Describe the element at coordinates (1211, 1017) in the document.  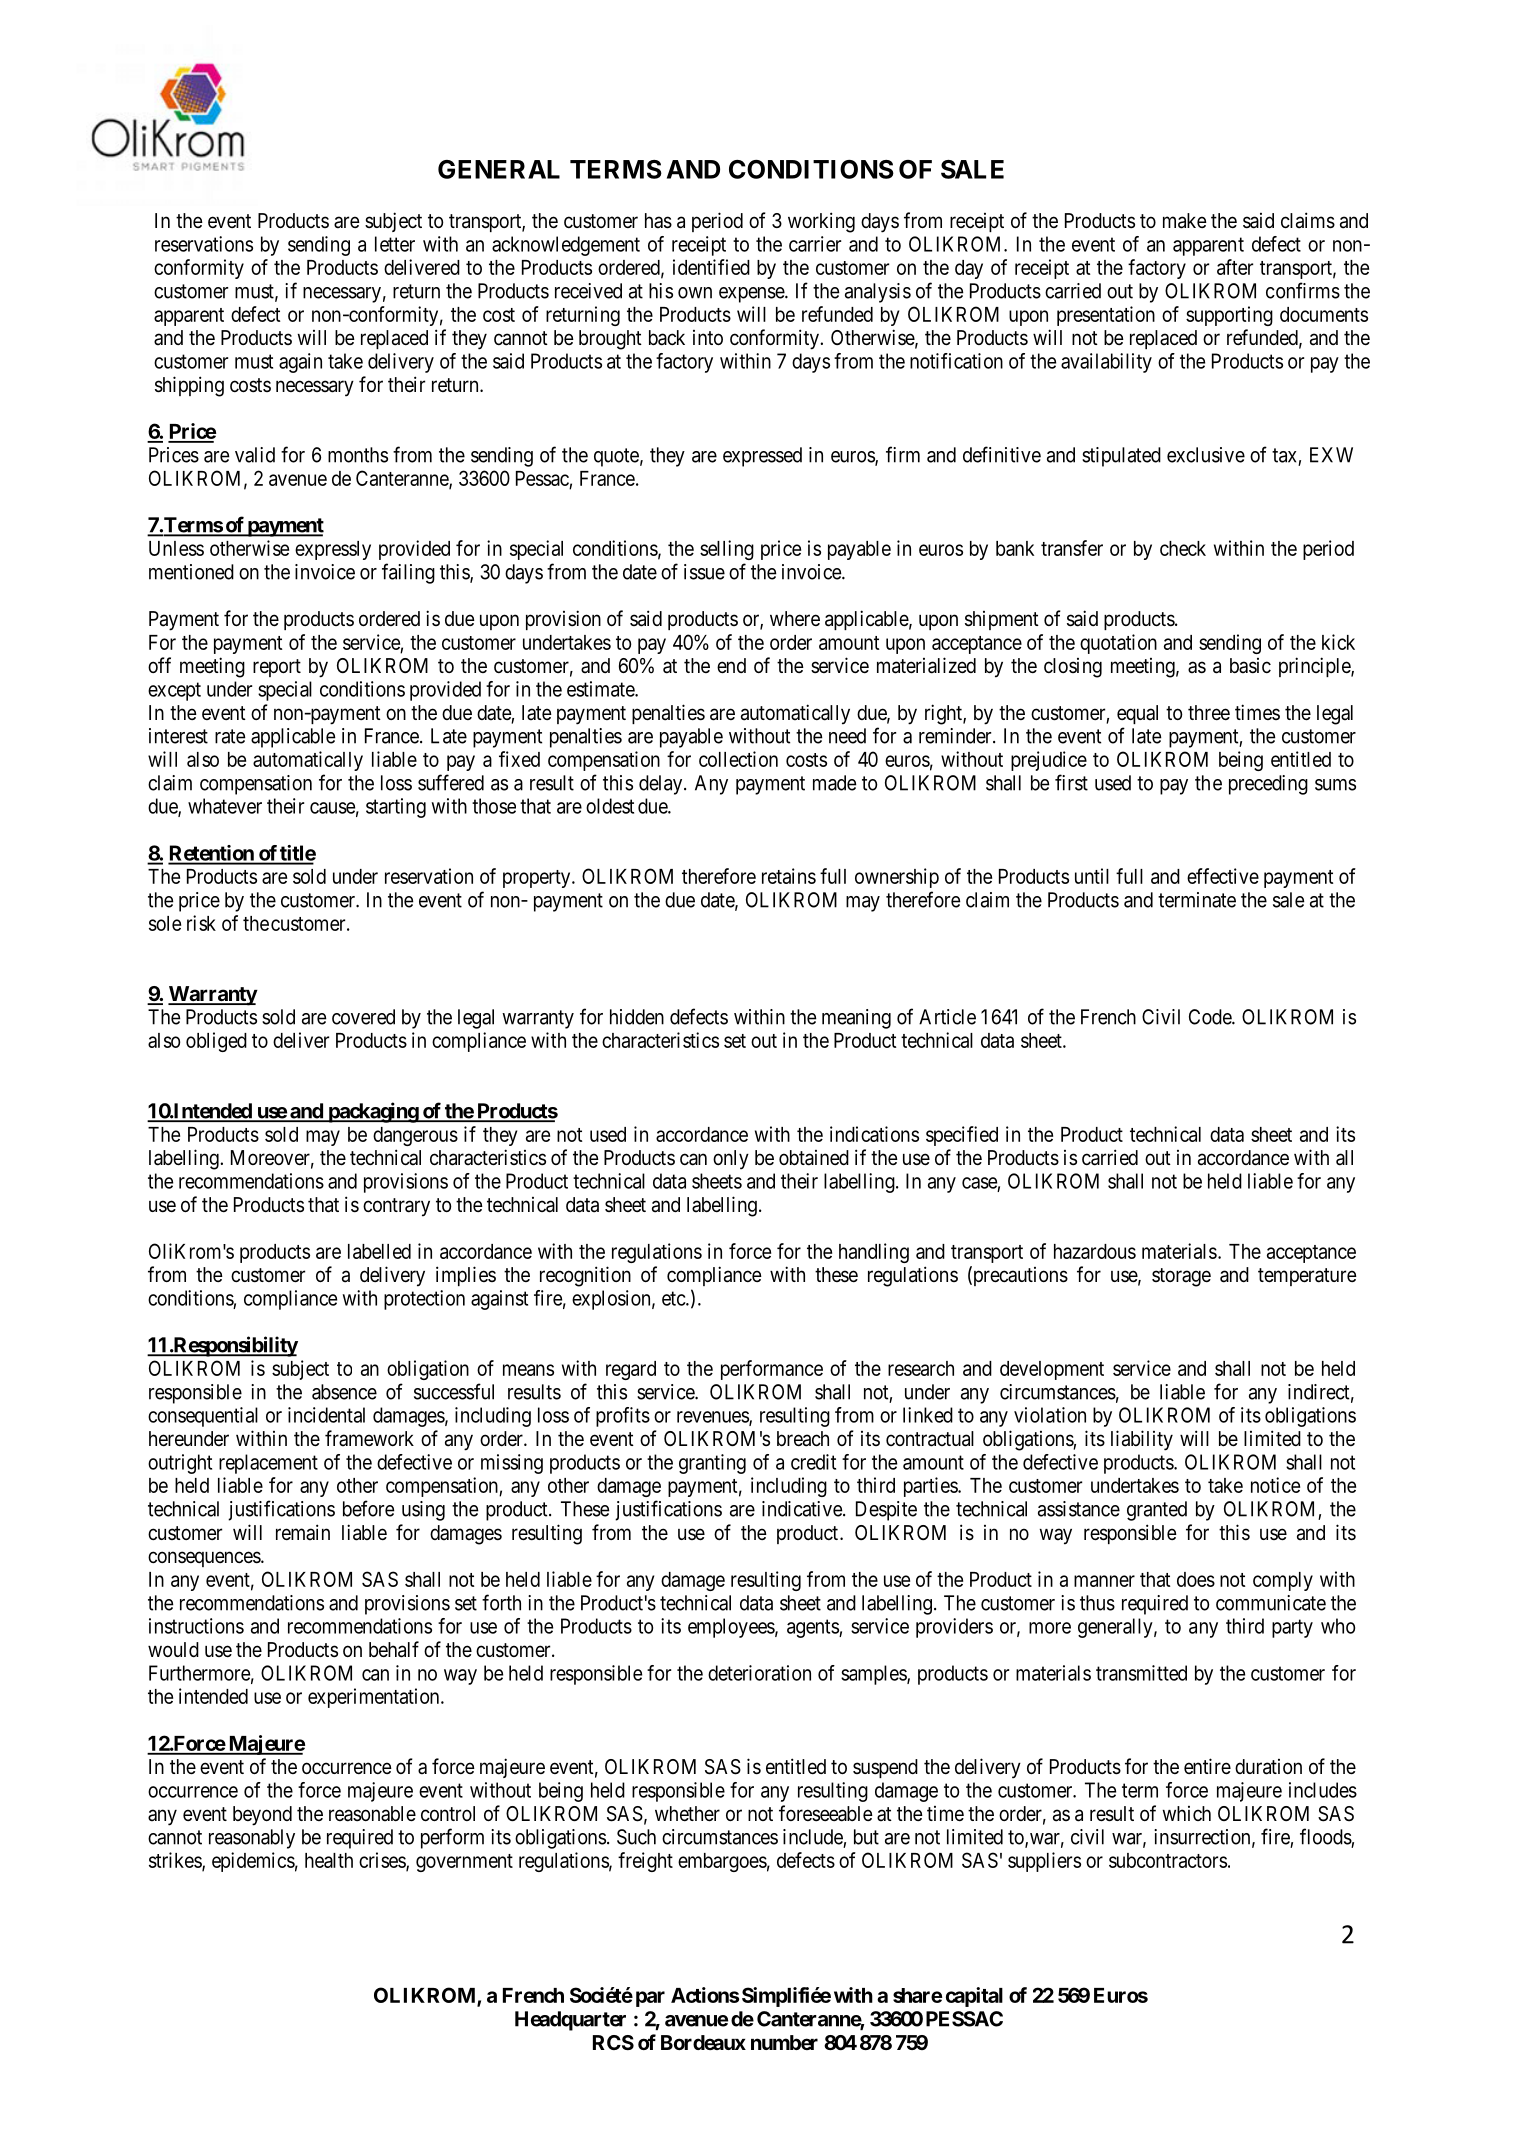
I see `Code` at that location.
